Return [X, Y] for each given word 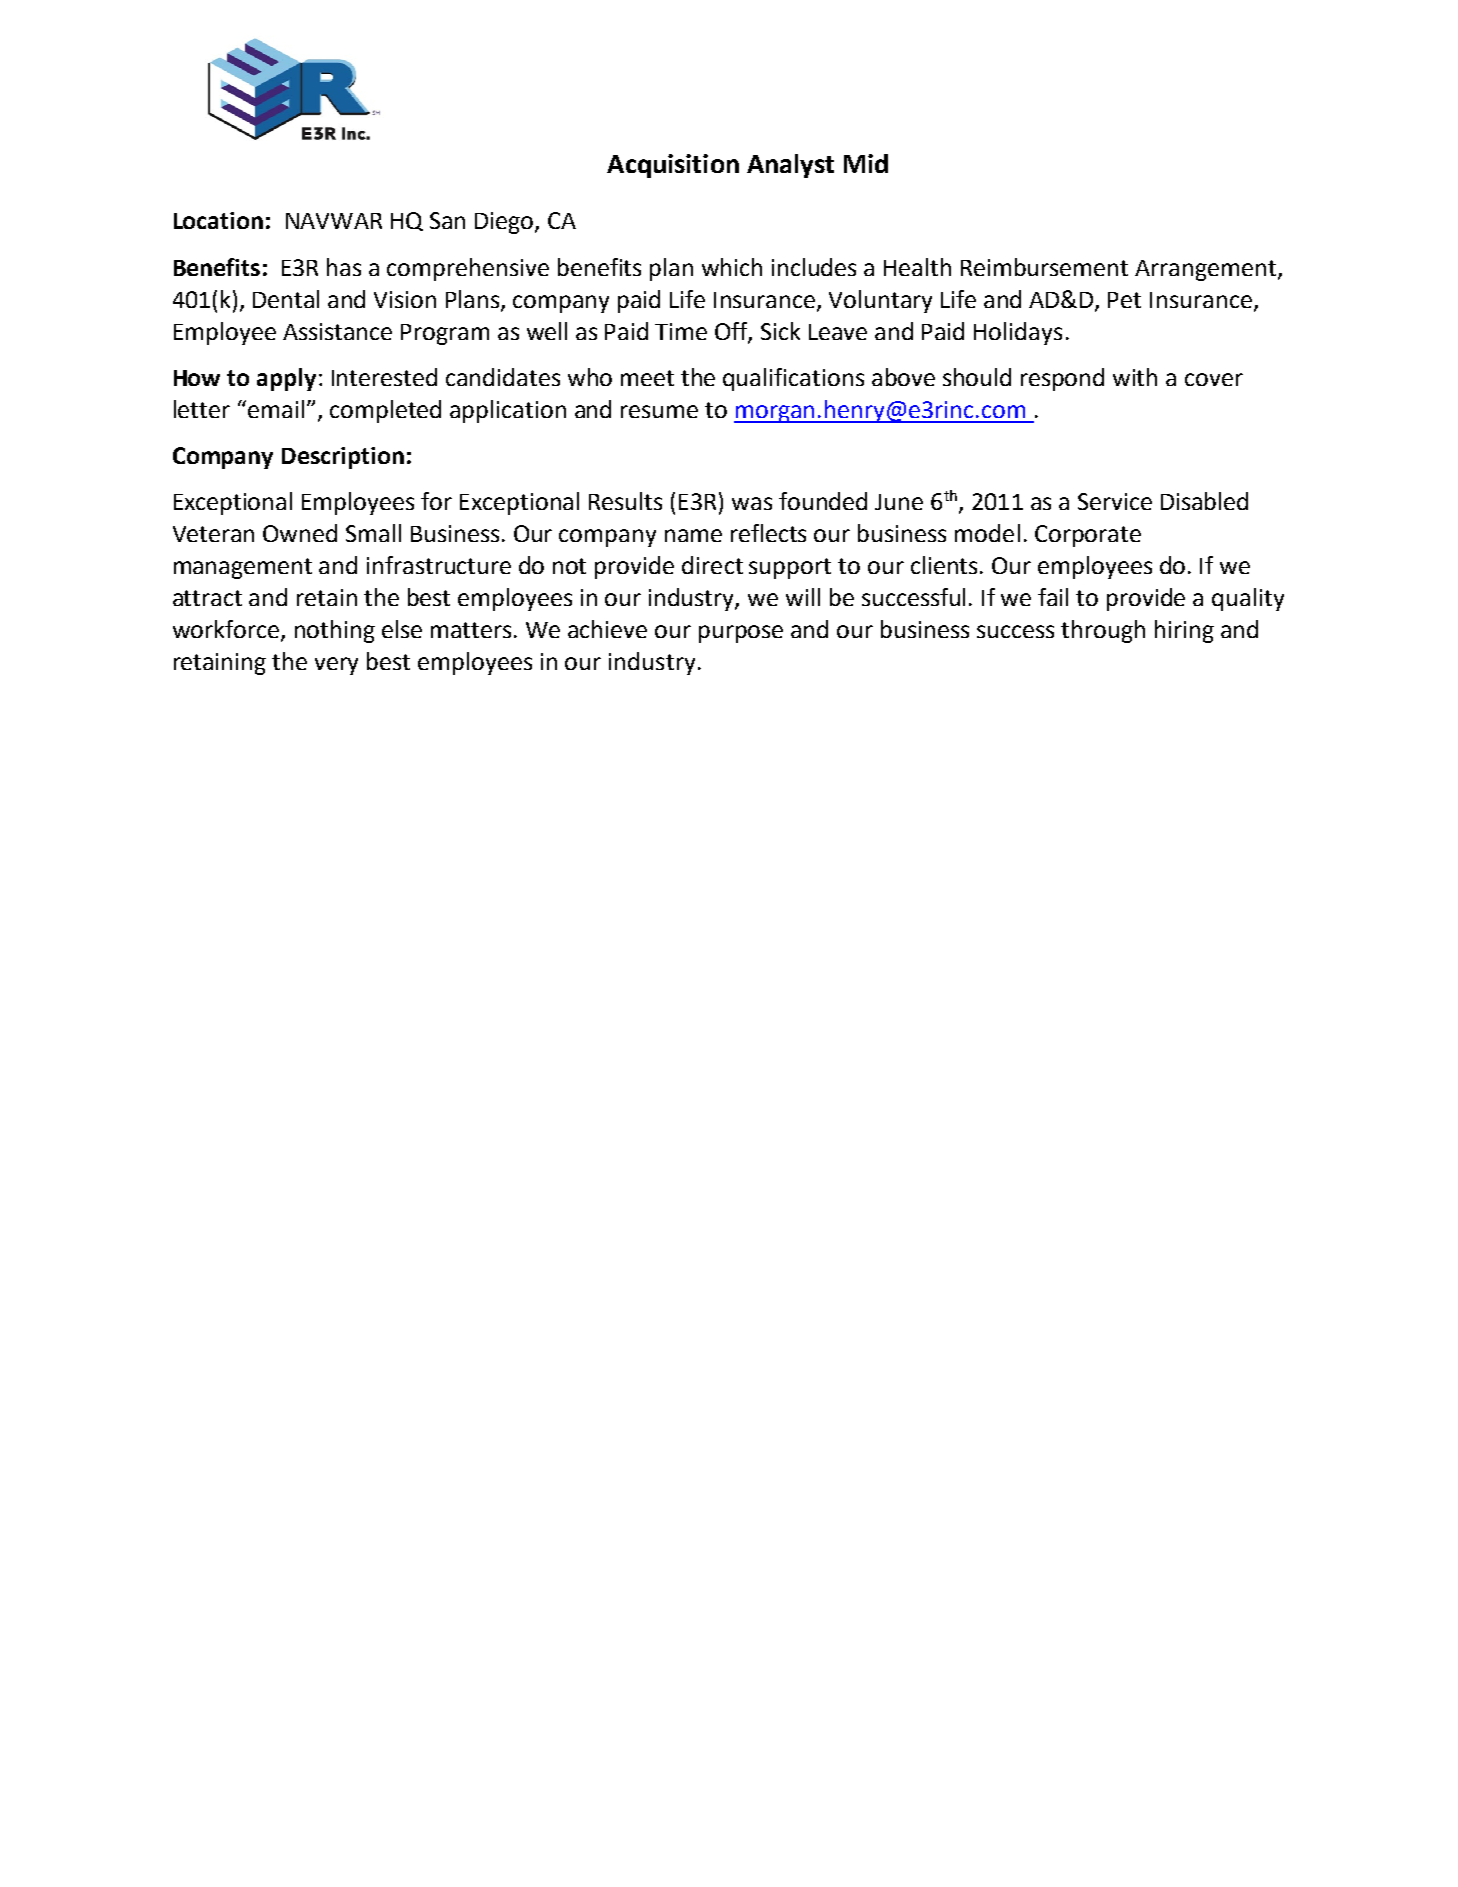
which [732, 267]
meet [647, 378]
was [752, 503]
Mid [866, 163]
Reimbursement [1044, 267]
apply [286, 379]
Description [343, 458]
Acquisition [673, 166]
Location [218, 220]
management [243, 568]
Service [1115, 501]
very [336, 666]
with [1135, 377]
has [344, 267]
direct [712, 565]
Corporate [1088, 536]
